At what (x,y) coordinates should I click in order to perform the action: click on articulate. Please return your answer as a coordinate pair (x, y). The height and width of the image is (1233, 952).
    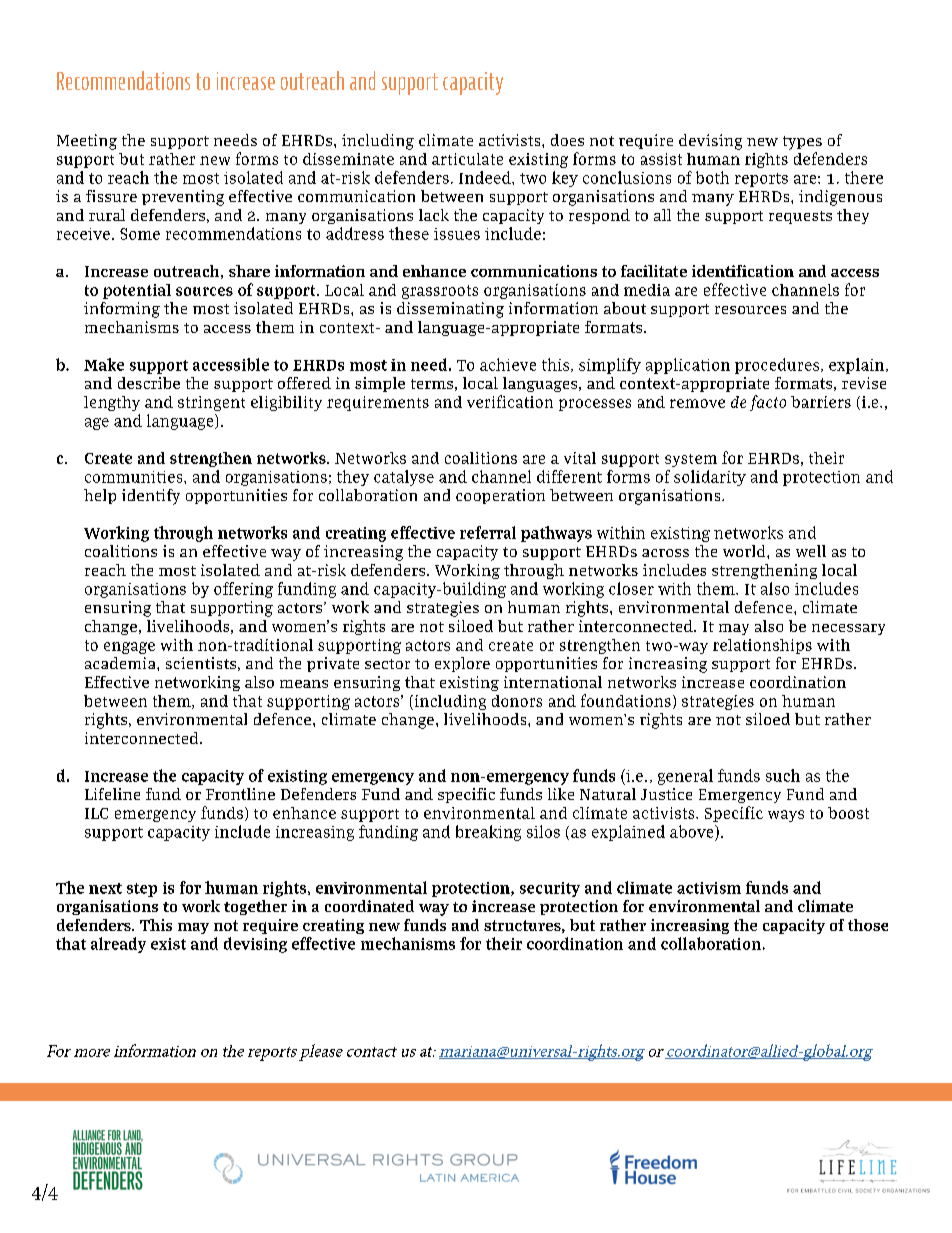
    Looking at the image, I should click on (467, 159).
